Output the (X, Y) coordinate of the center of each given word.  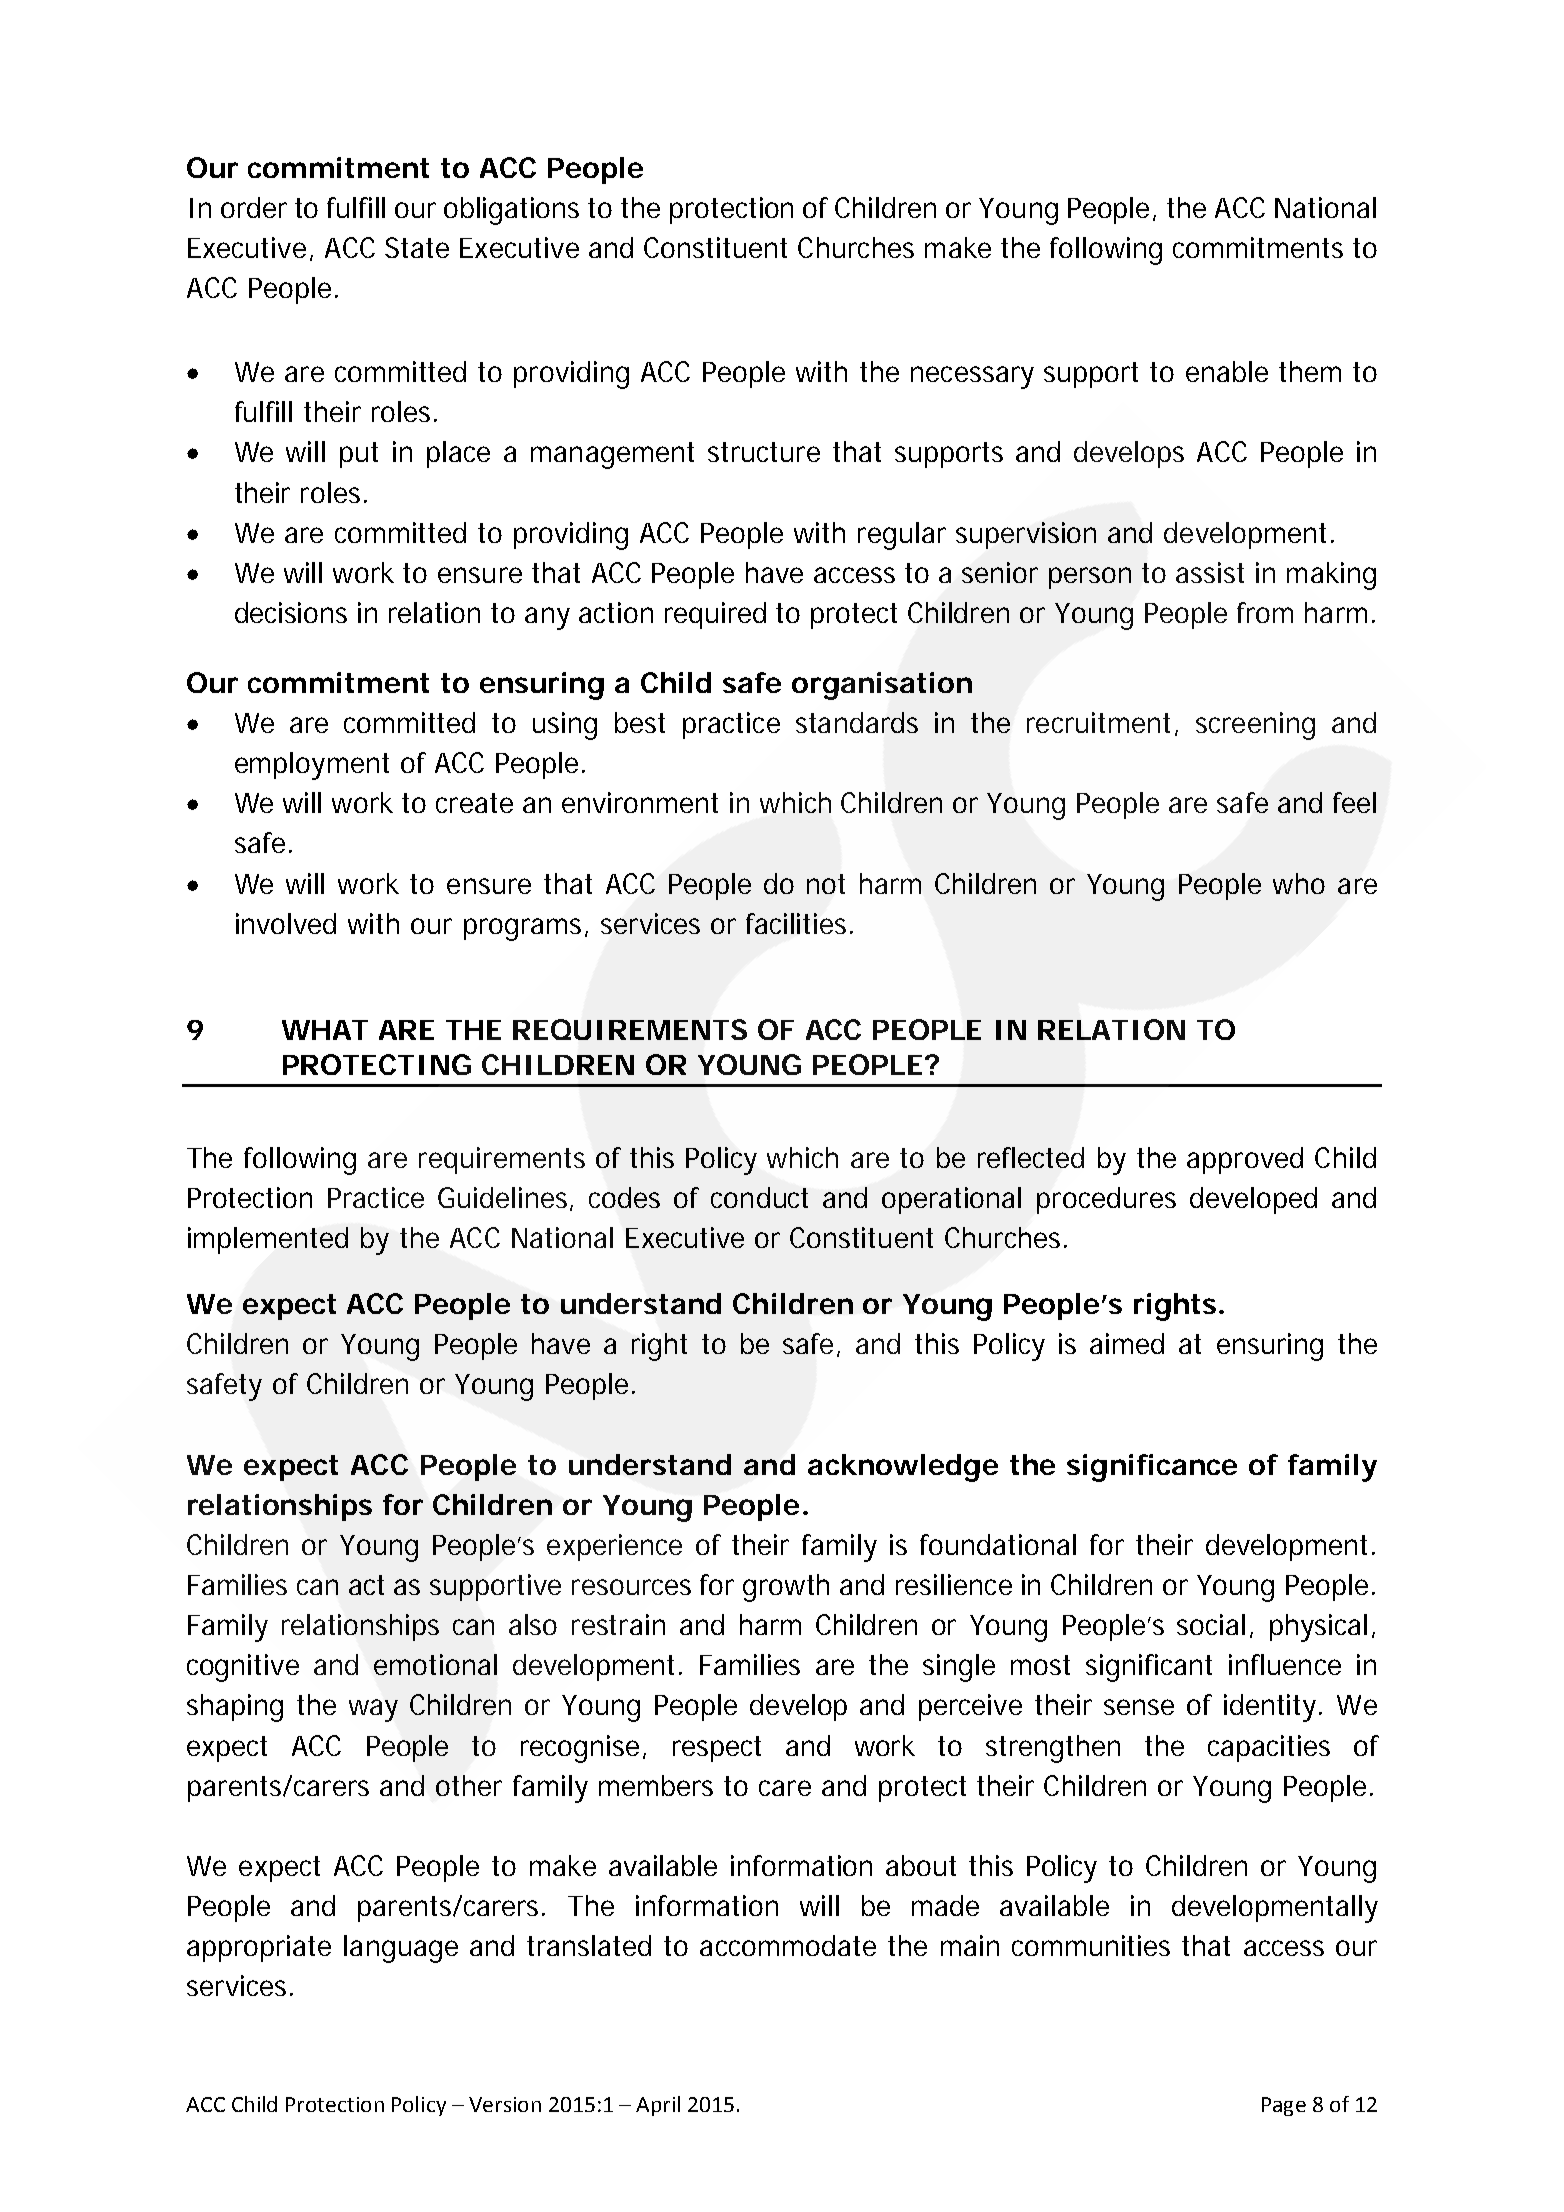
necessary (972, 377)
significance (1152, 1468)
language (401, 1949)
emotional (435, 1664)
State (417, 247)
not (826, 884)
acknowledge (903, 1468)
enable (1227, 371)
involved (286, 923)
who (1299, 883)
